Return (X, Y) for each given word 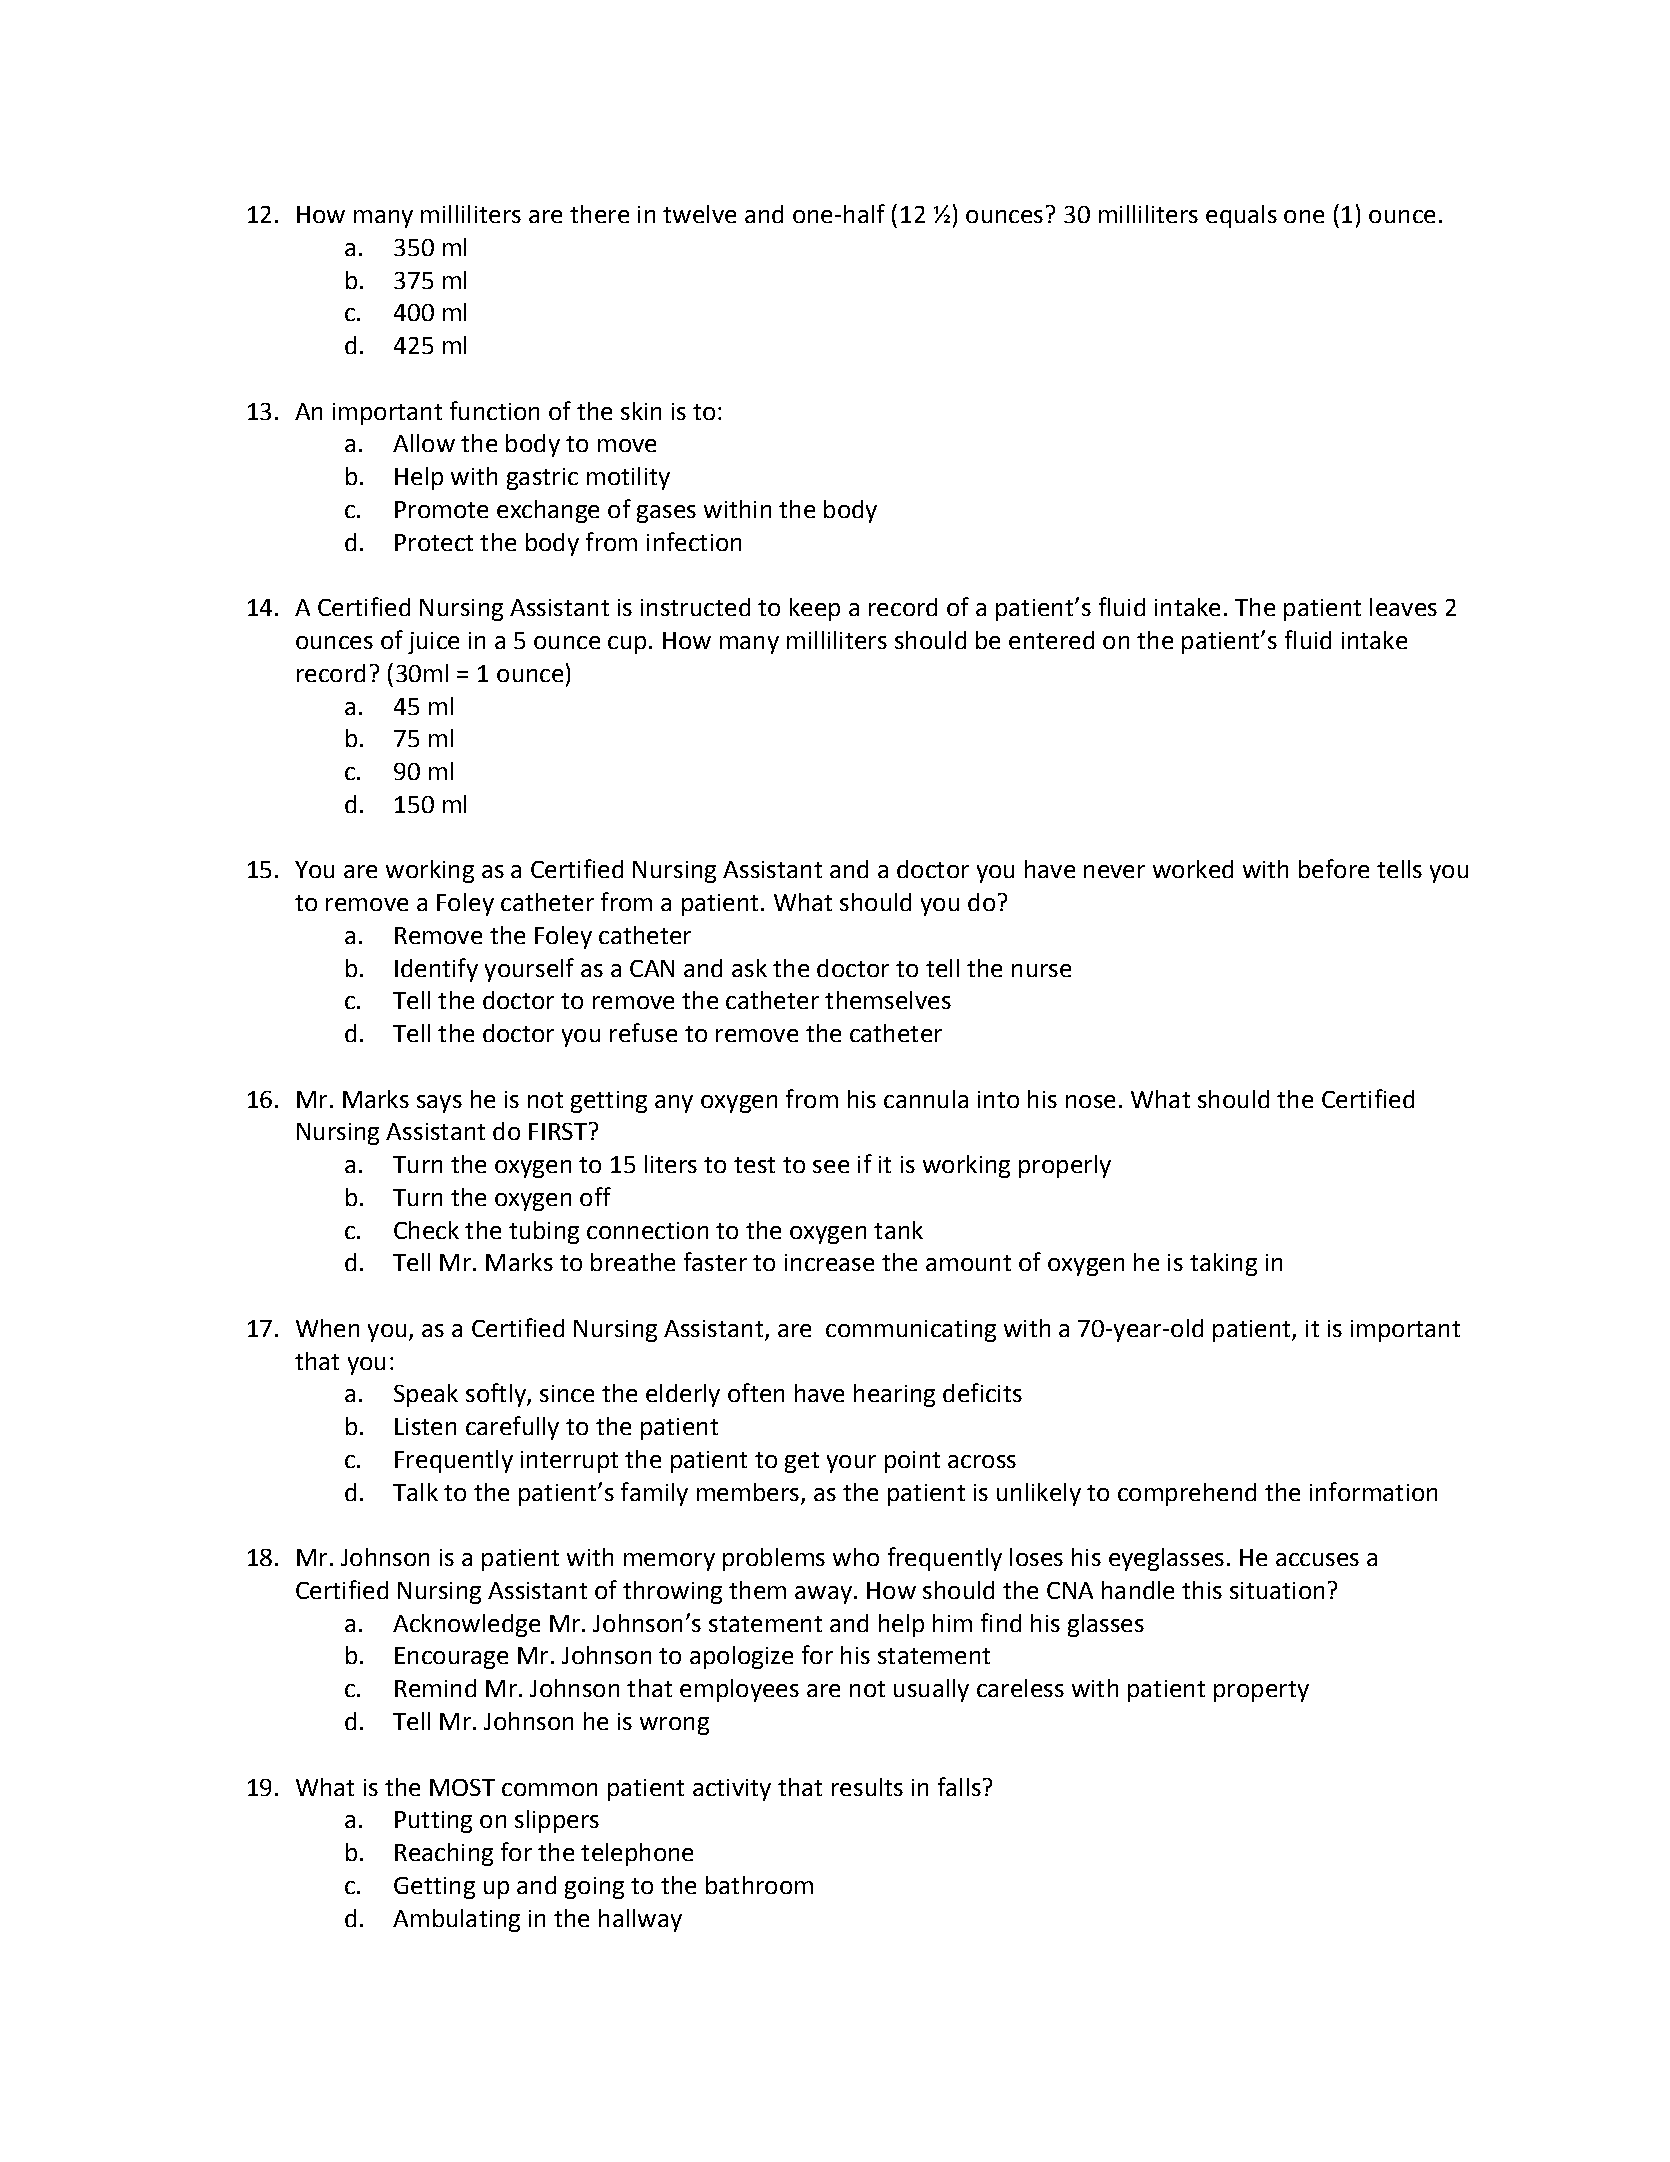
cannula (926, 1099)
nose (1090, 1101)
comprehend (1187, 1494)
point (912, 1462)
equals (1241, 216)
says (439, 1104)
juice (433, 643)
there (599, 214)
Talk (415, 1492)
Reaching (444, 1854)
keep (815, 609)
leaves (1403, 607)
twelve (699, 214)
